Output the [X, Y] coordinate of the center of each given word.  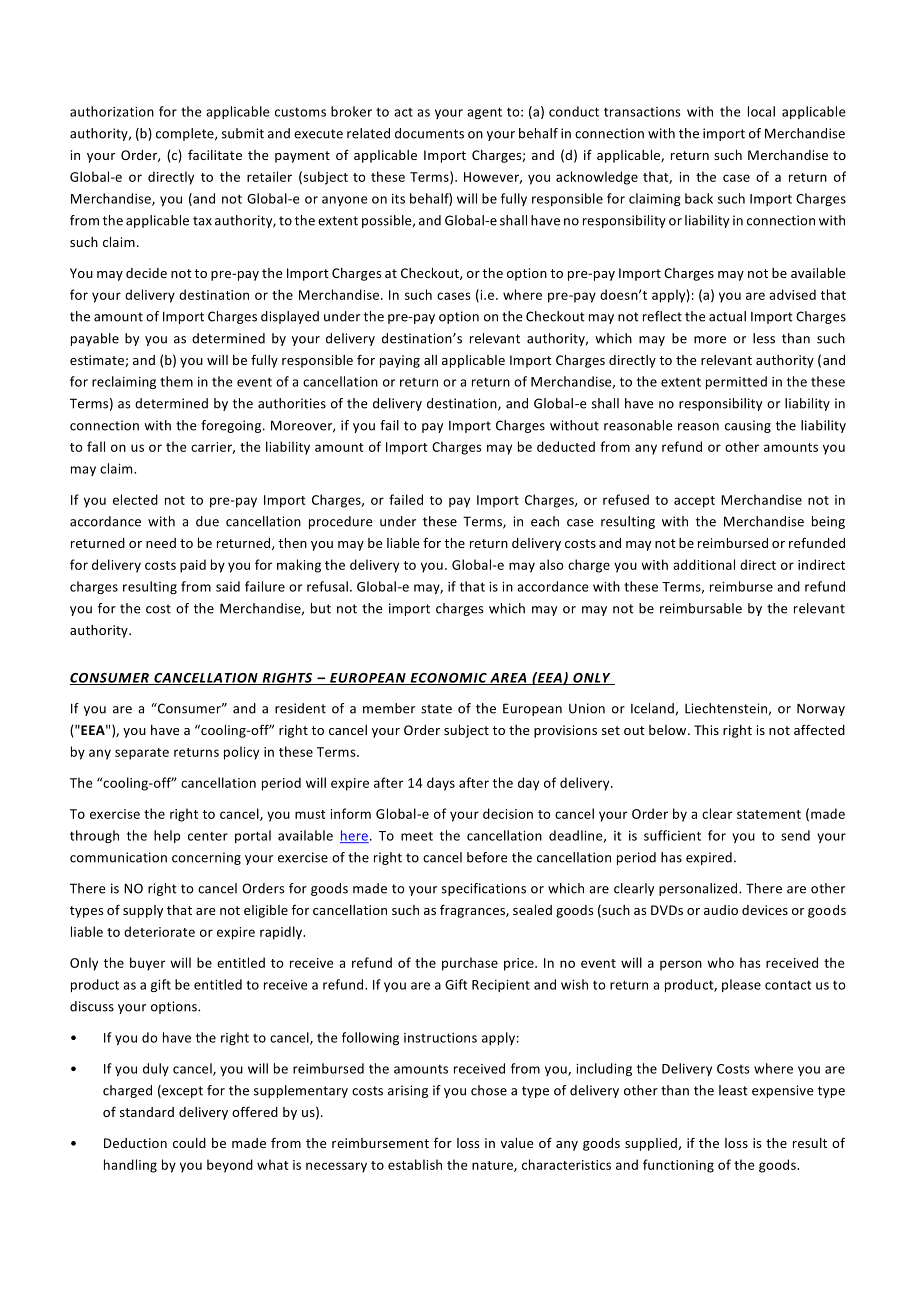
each [545, 521]
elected [135, 499]
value [517, 1143]
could [189, 1143]
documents [429, 133]
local [761, 111]
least [733, 1090]
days [441, 784]
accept [694, 502]
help [167, 836]
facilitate [215, 154]
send [795, 835]
